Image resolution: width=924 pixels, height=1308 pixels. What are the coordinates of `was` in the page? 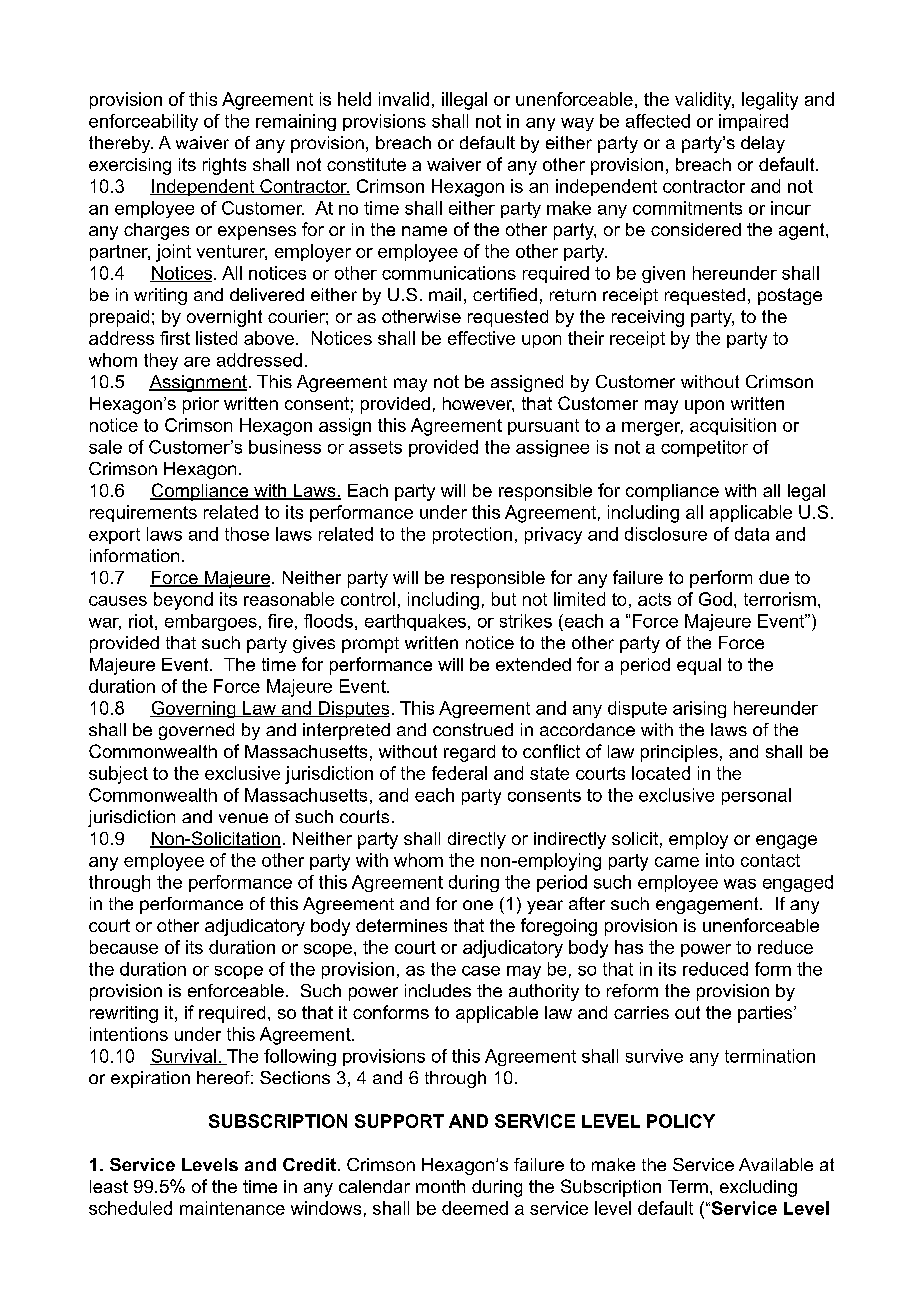 It's located at (740, 884).
